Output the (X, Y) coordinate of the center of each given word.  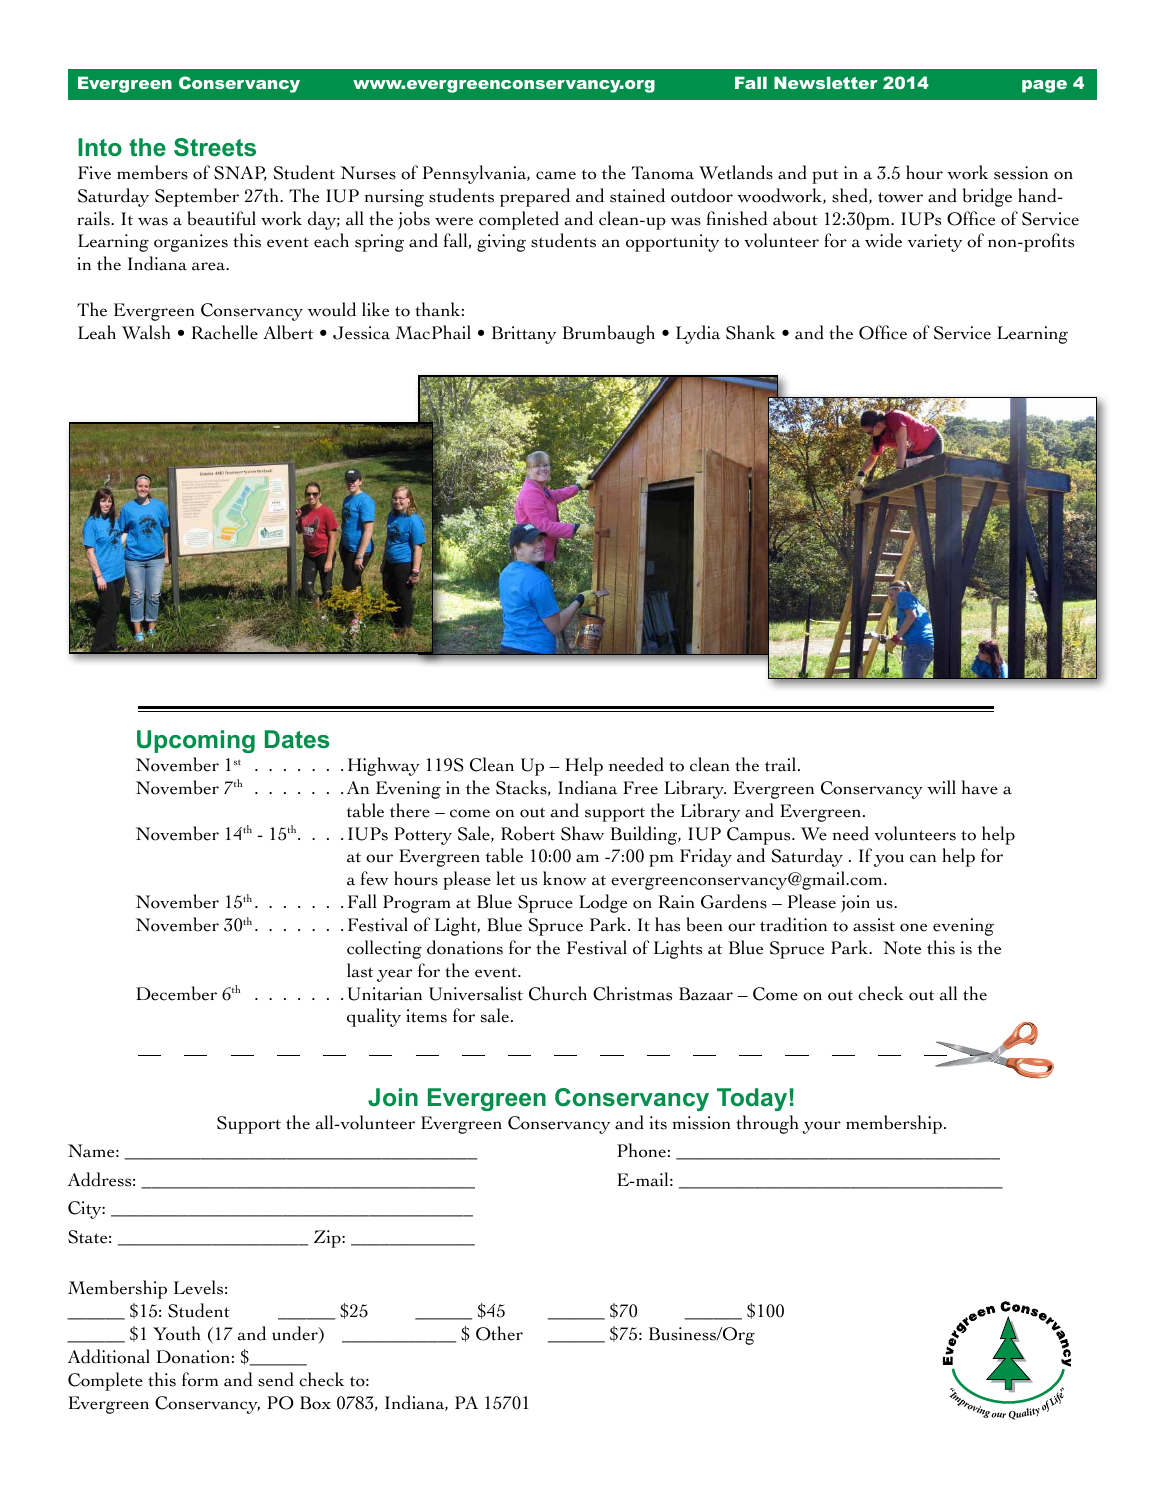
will (941, 787)
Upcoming (196, 741)
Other (499, 1333)
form (200, 1379)
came (556, 175)
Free (640, 788)
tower (900, 197)
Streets (215, 147)
